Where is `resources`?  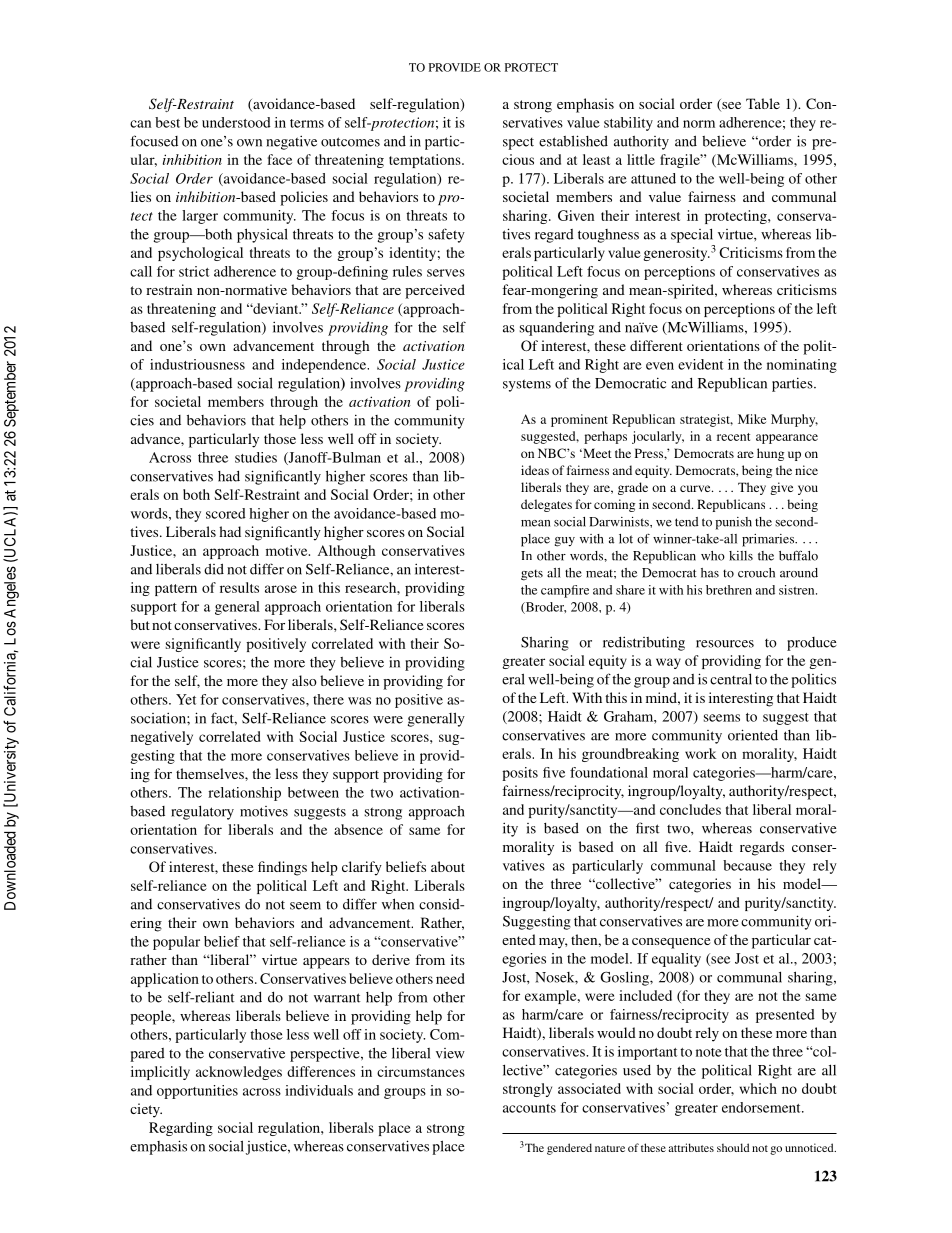
resources is located at coordinates (725, 644).
